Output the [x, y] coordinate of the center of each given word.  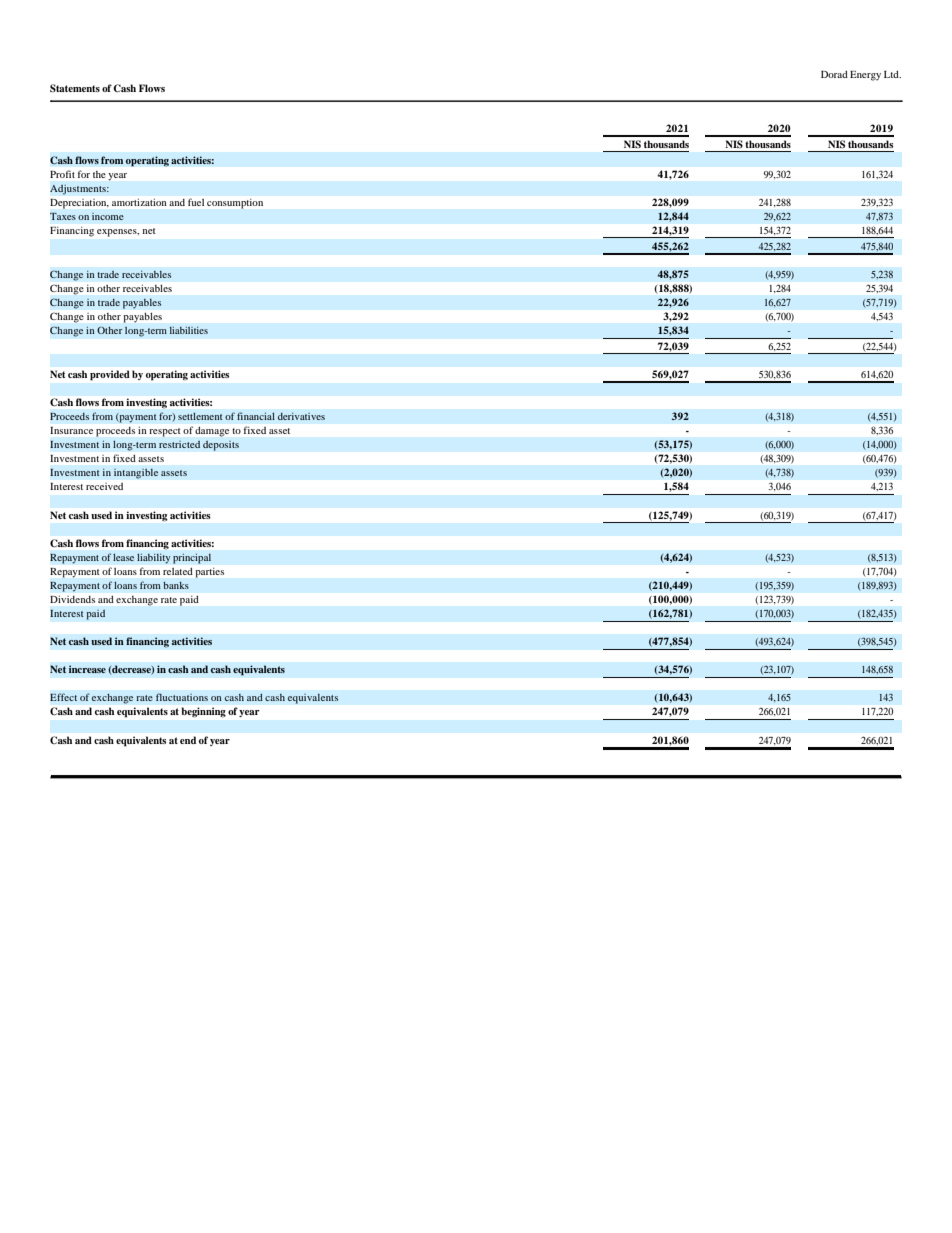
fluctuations [182, 697]
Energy [865, 76]
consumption [235, 204]
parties [210, 573]
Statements [75, 88]
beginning [204, 712]
